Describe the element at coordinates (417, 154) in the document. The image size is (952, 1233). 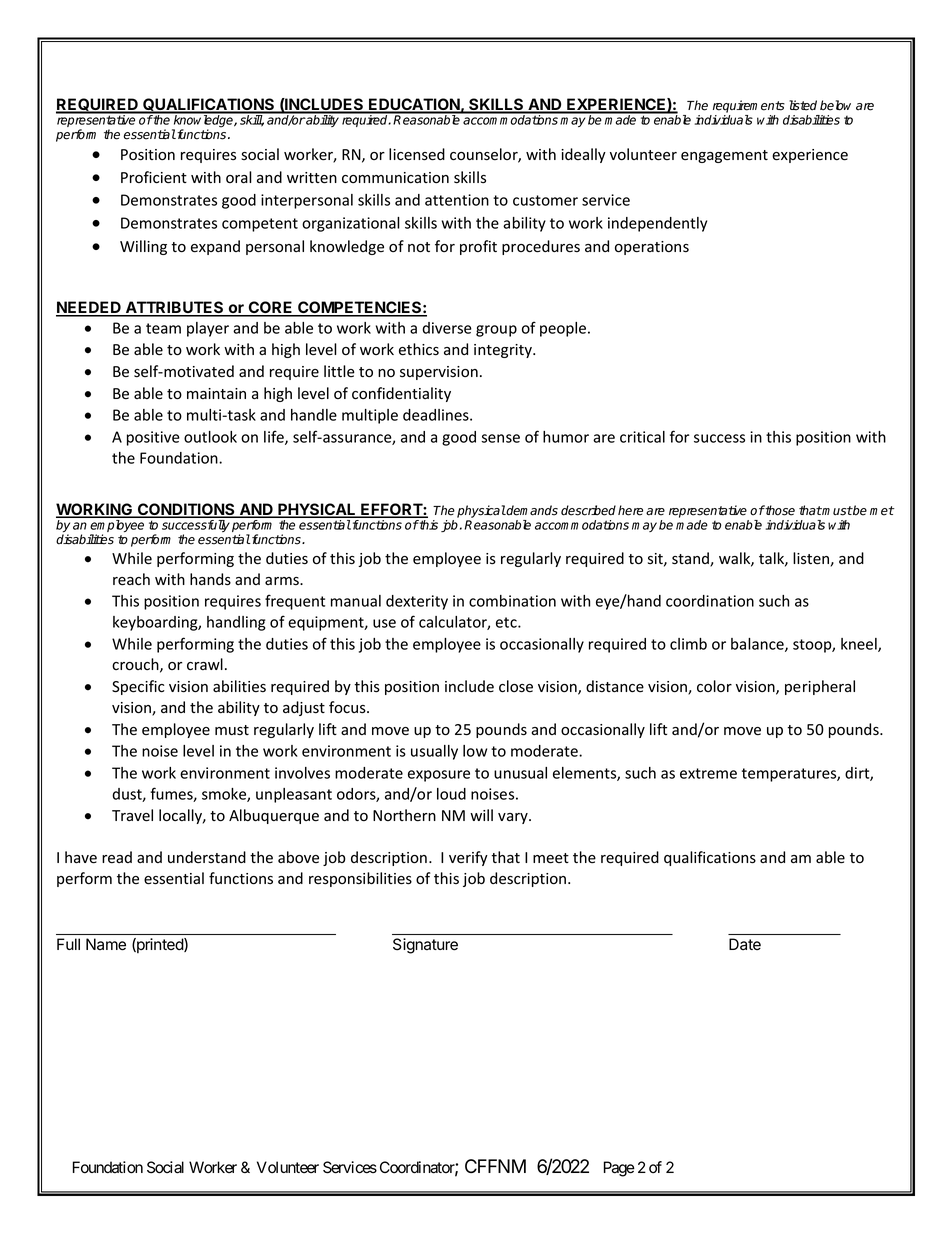
I see `licensed` at that location.
